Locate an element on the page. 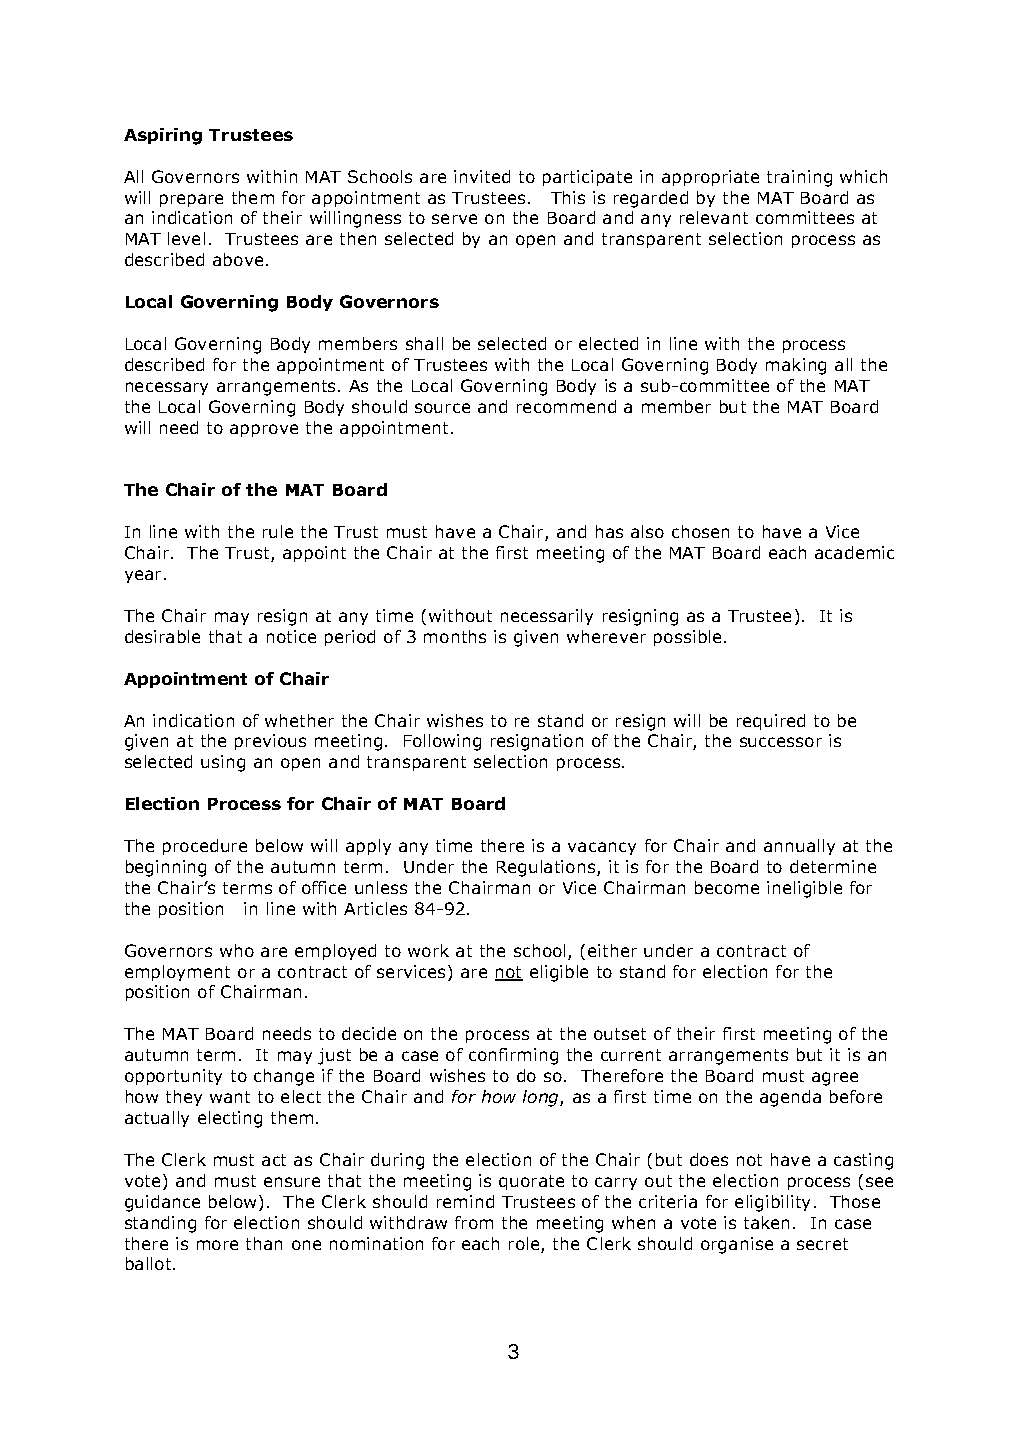 Image resolution: width=1025 pixels, height=1449 pixels. Following is located at coordinates (442, 742).
